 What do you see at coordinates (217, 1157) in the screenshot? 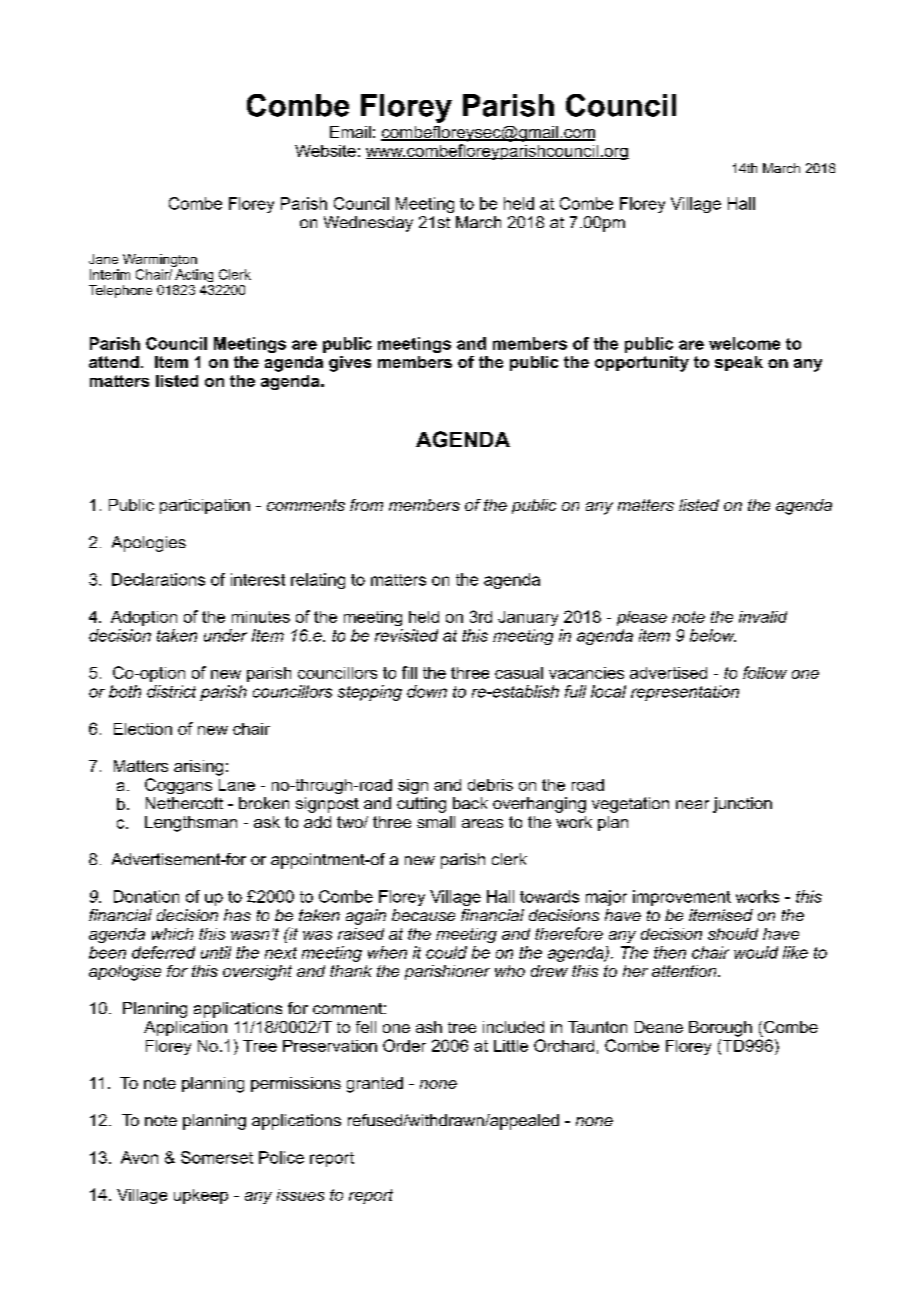
I see `Somerset` at bounding box center [217, 1157].
